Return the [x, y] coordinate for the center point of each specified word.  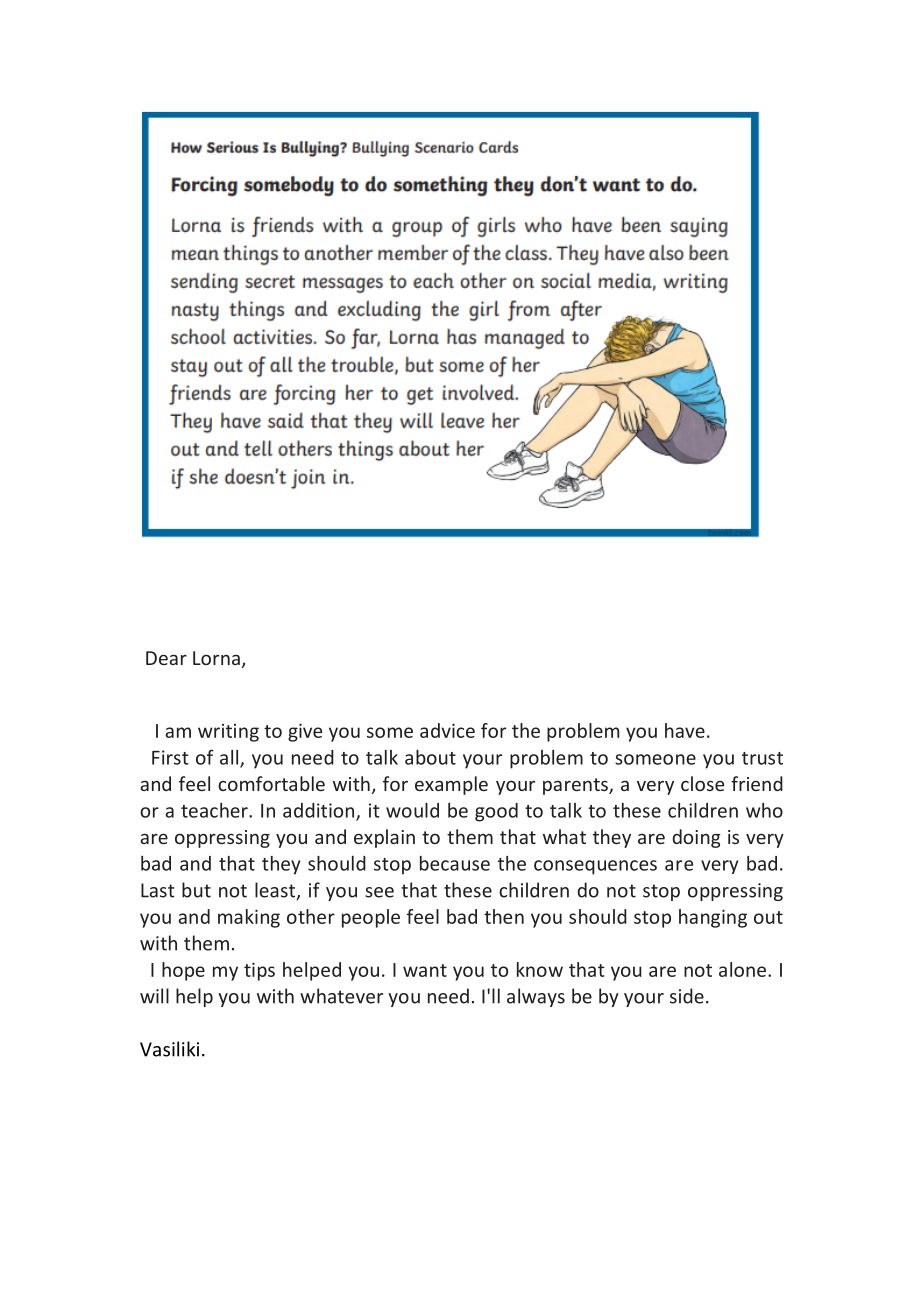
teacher [215, 810]
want [425, 970]
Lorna [216, 658]
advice [447, 730]
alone [742, 969]
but [196, 890]
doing [697, 838]
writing [228, 733]
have [685, 730]
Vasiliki [169, 1049]
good [496, 812]
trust [762, 758]
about [430, 757]
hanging [713, 918]
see [379, 892]
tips [259, 971]
